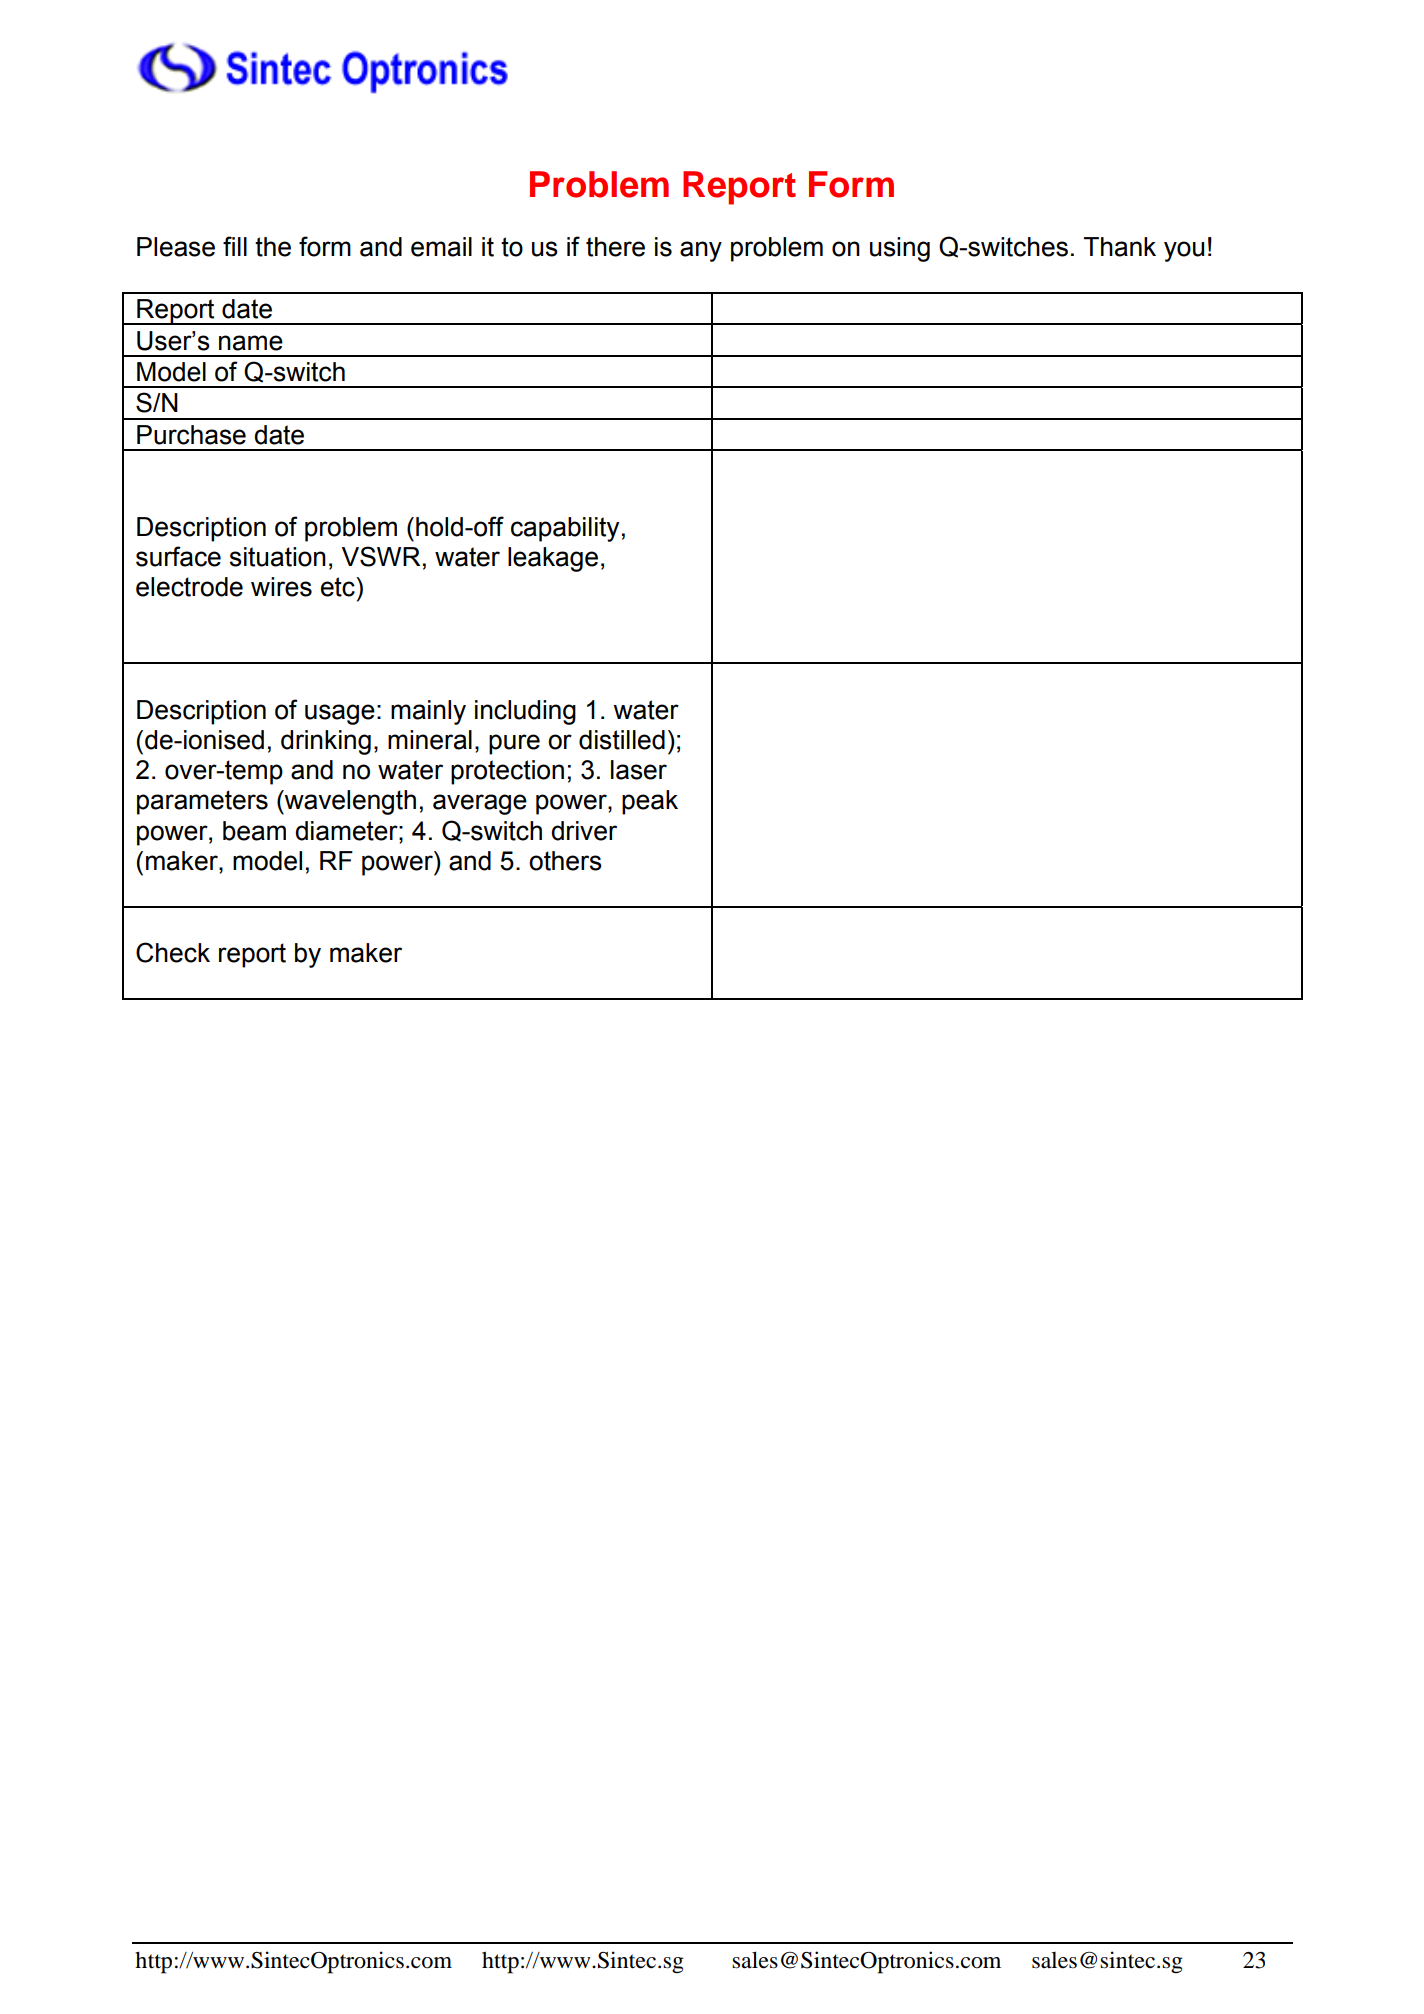 This page has width=1424, height=2014. What do you see at coordinates (173, 952) in the page?
I see `Check` at bounding box center [173, 952].
